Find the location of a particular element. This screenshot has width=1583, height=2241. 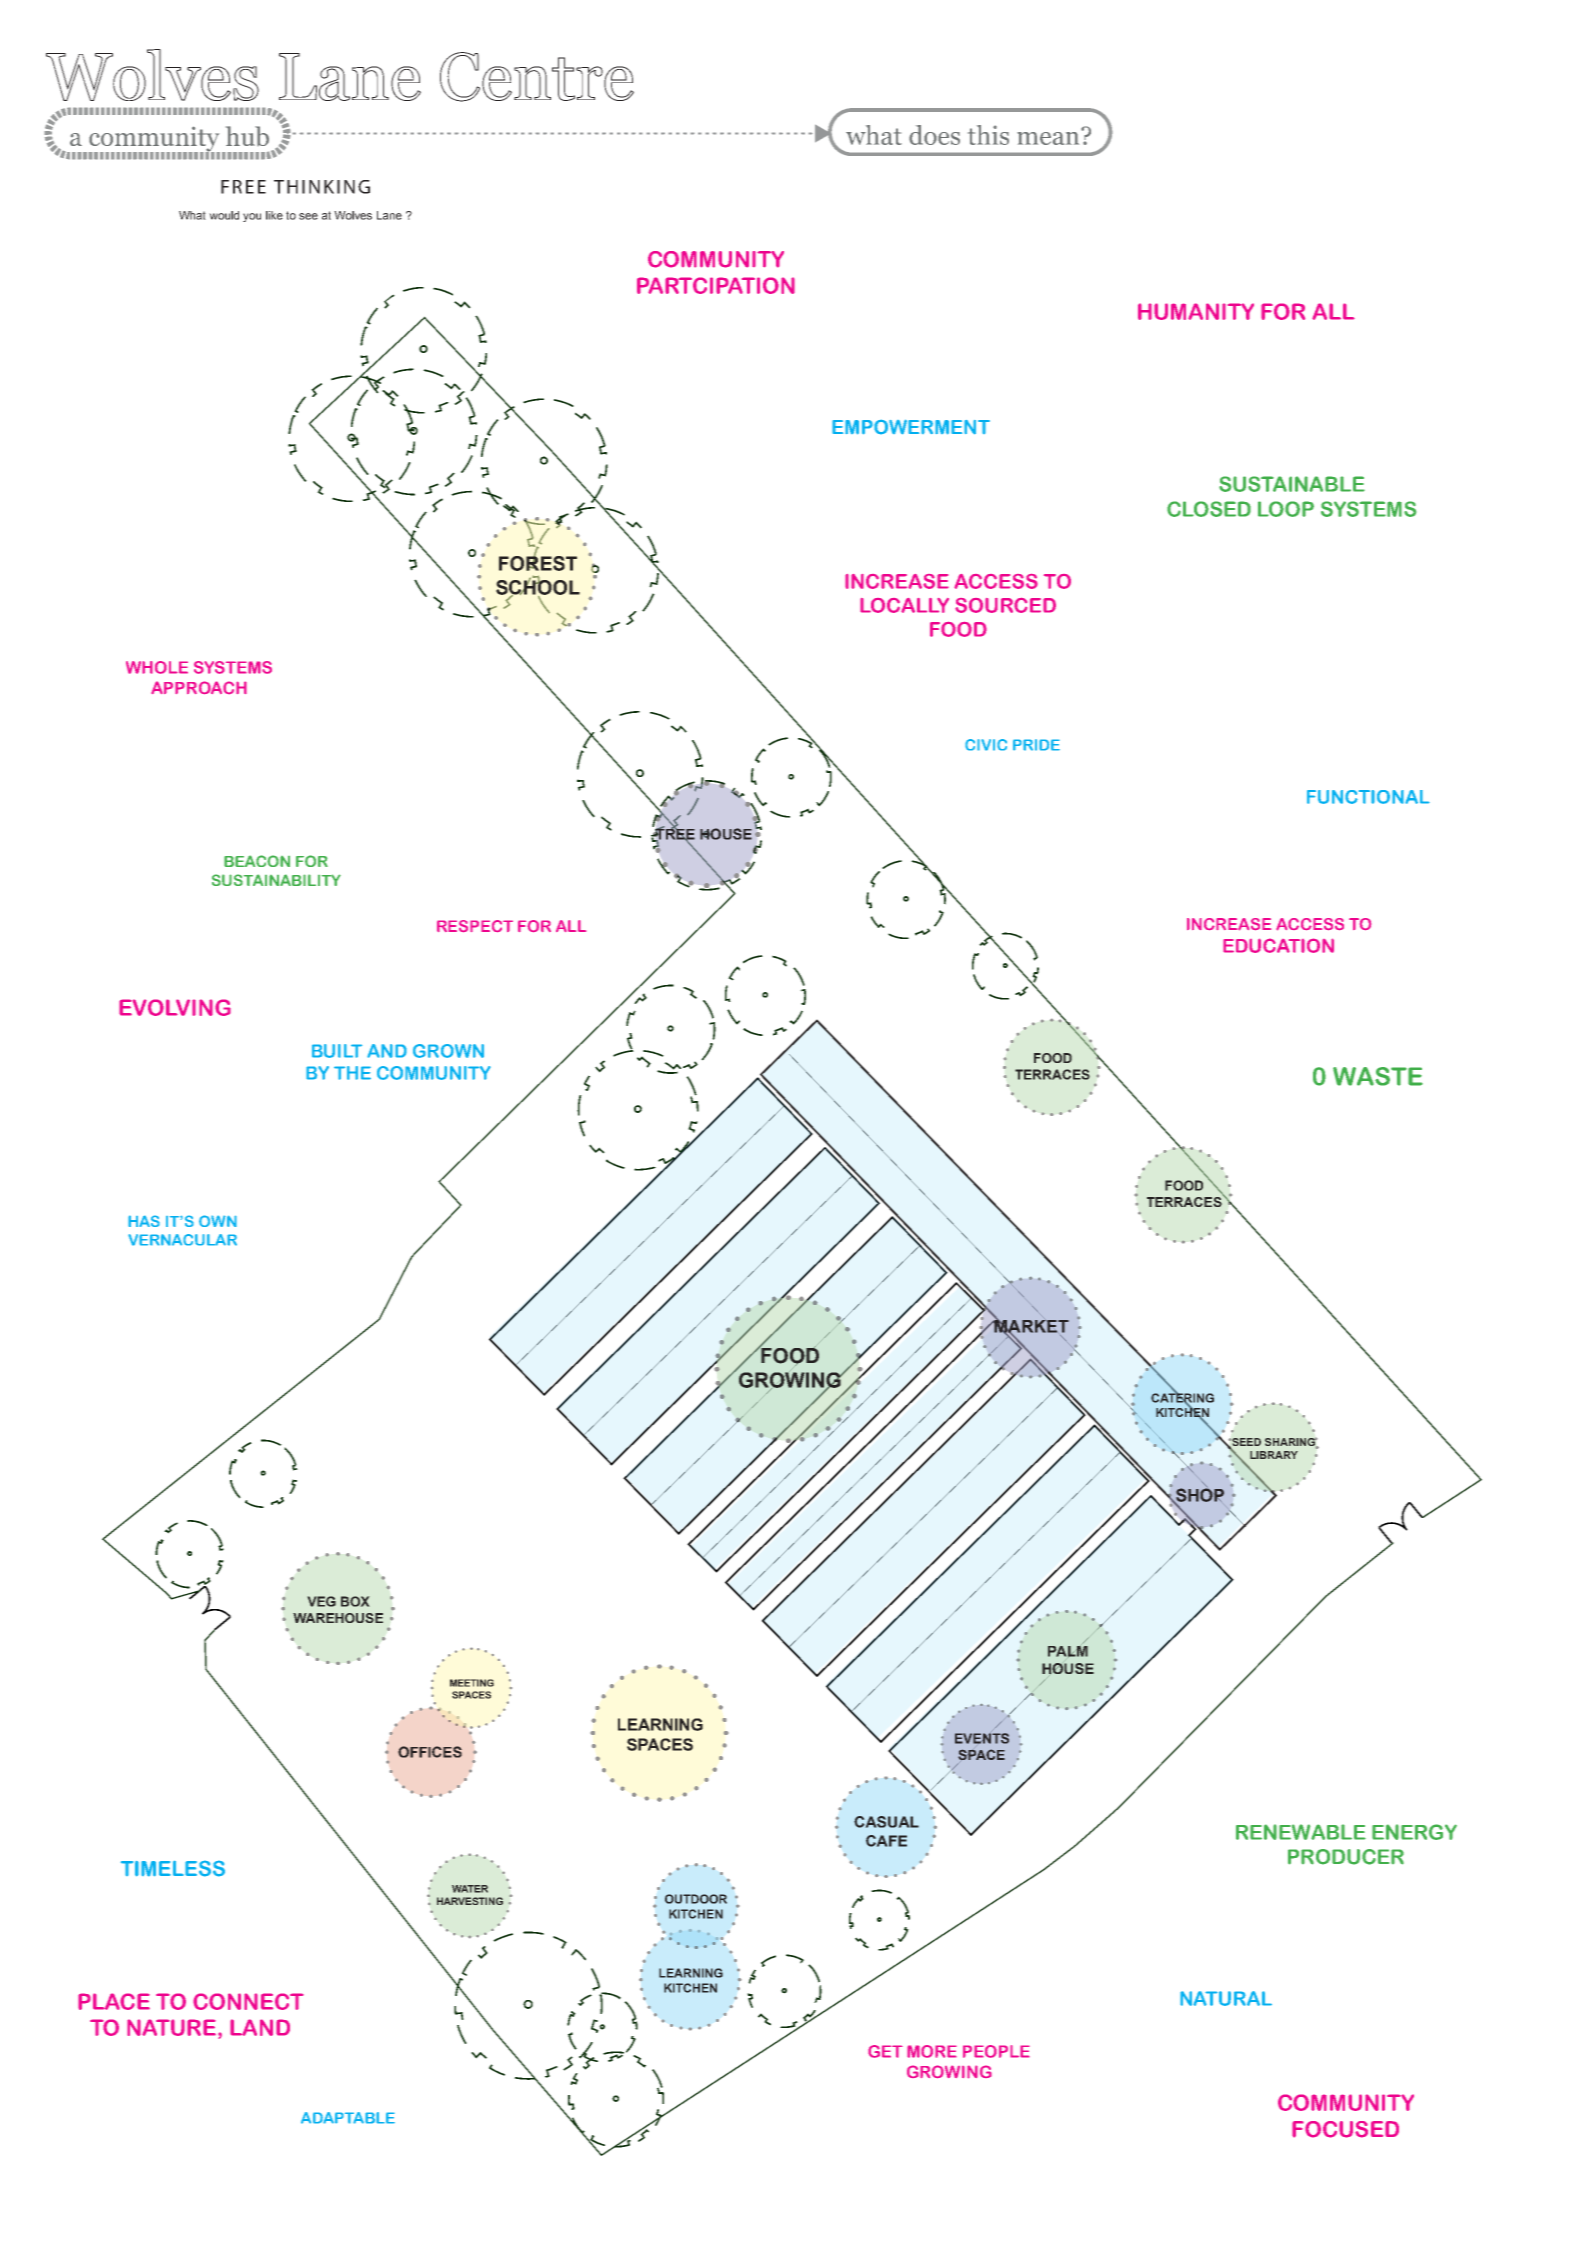

FUNCTIONAL is located at coordinates (1368, 797).
